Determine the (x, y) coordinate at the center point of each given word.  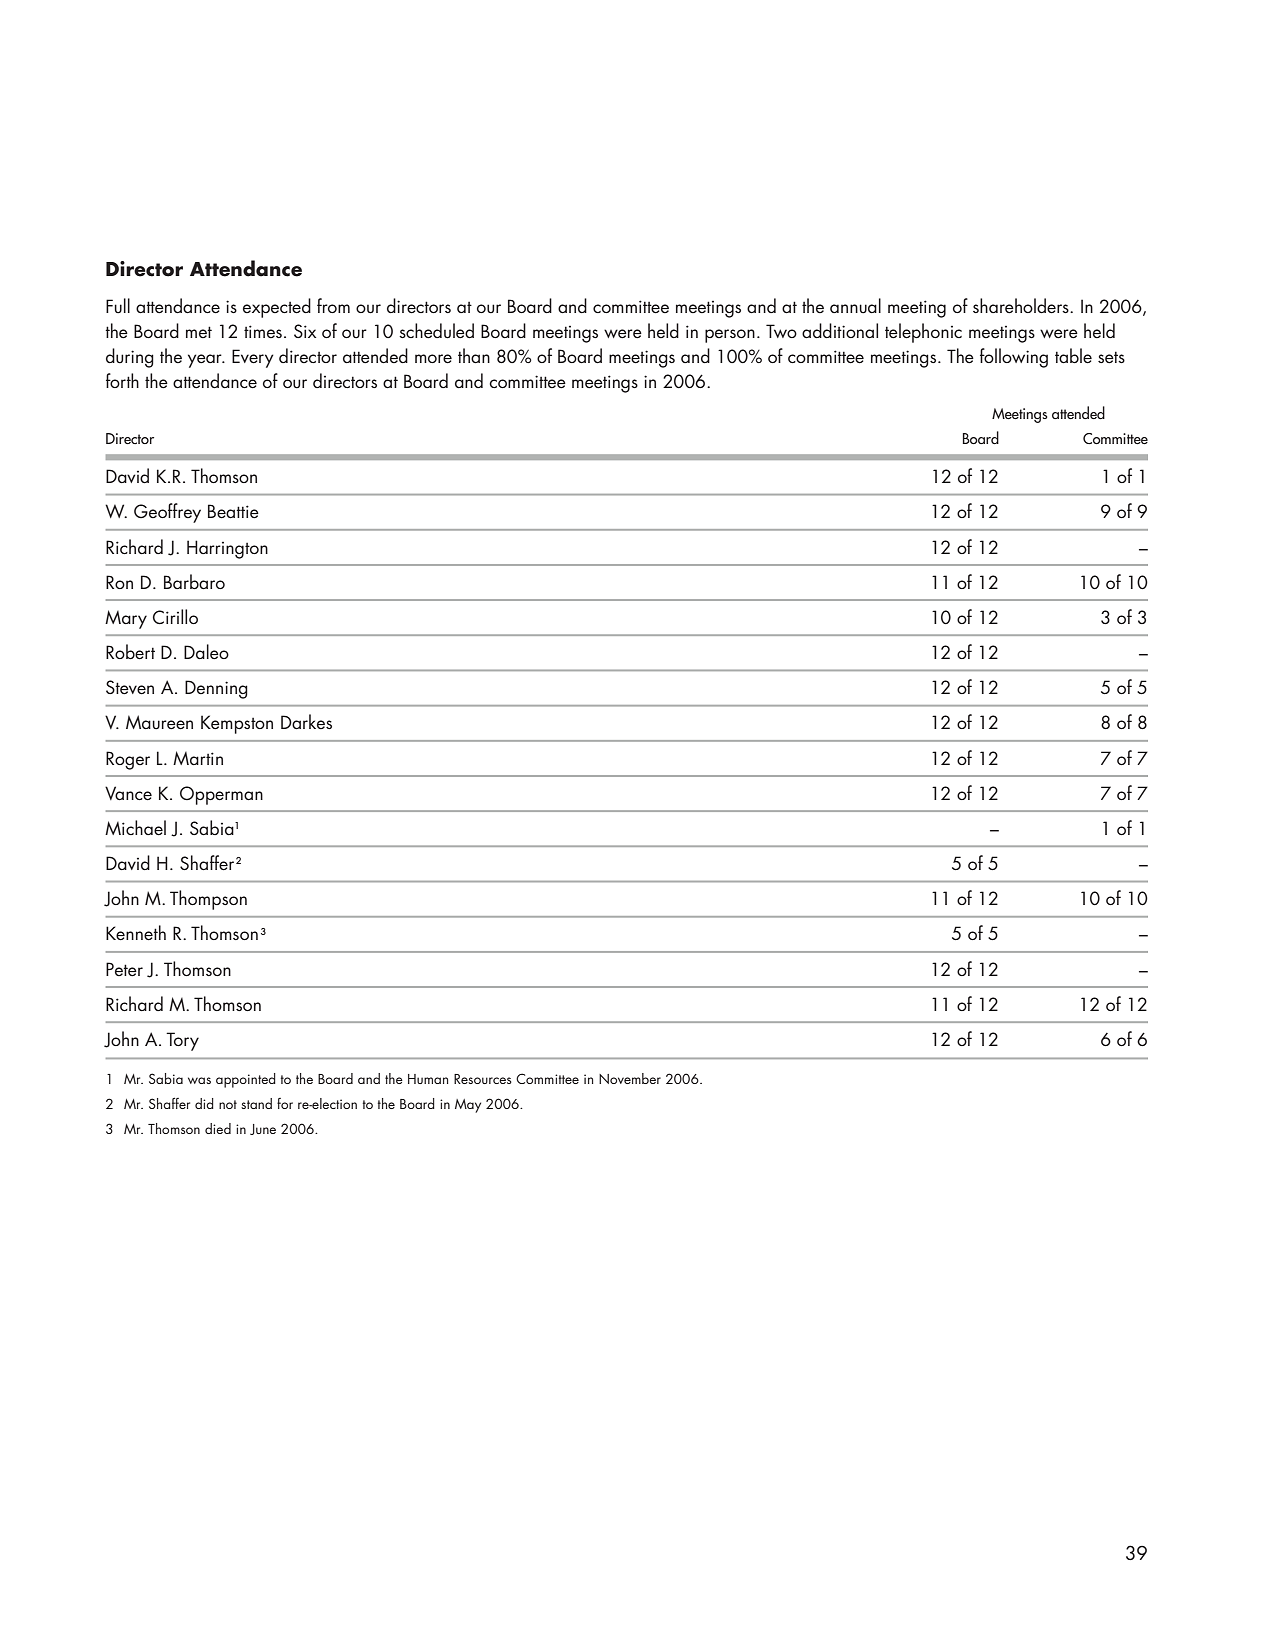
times (263, 331)
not (228, 1104)
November (630, 1078)
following (1014, 358)
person (730, 336)
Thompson (208, 900)
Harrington (227, 549)
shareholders (1022, 306)
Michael (135, 828)
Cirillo (175, 617)
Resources (483, 1079)
